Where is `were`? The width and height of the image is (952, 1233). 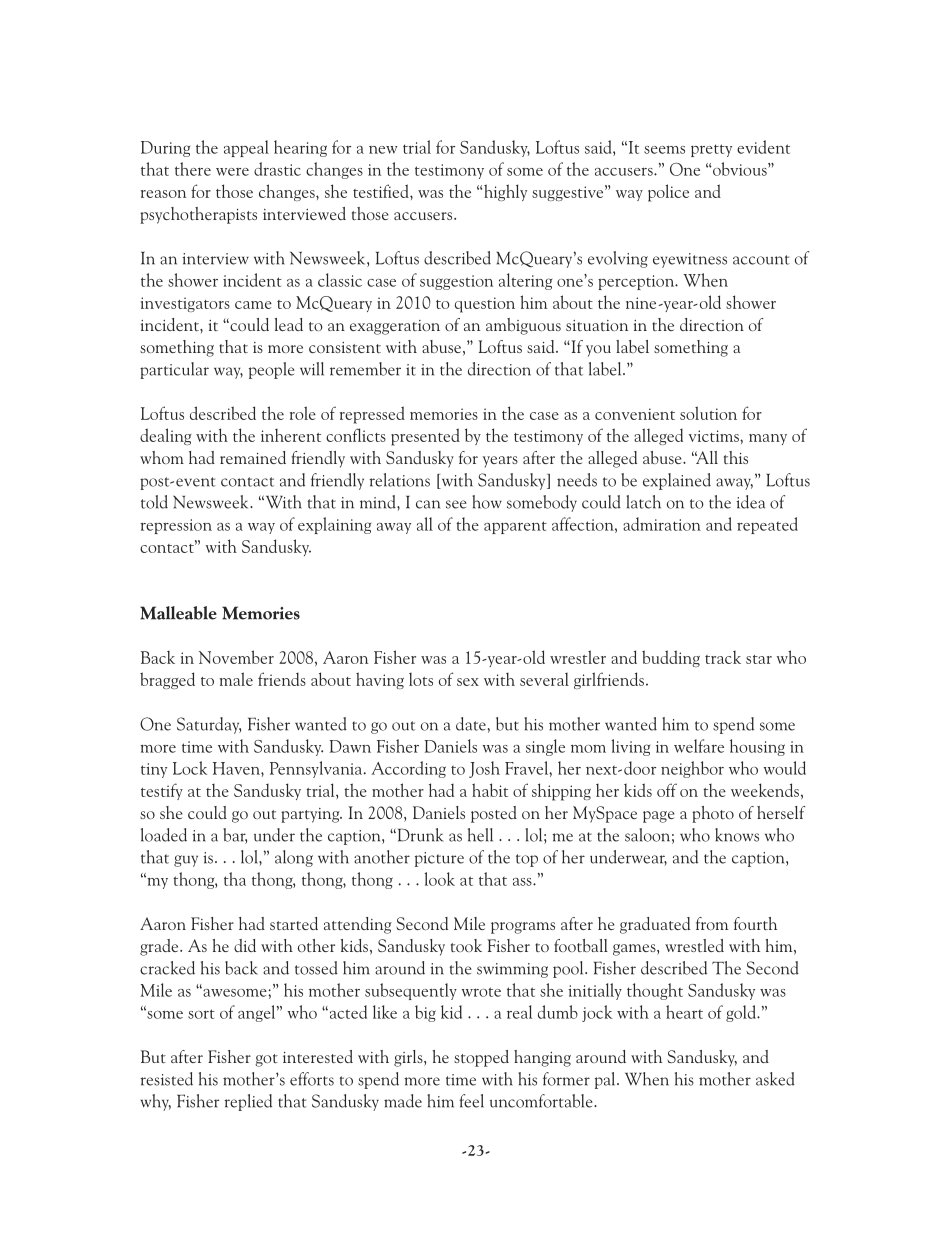
were is located at coordinates (232, 172).
